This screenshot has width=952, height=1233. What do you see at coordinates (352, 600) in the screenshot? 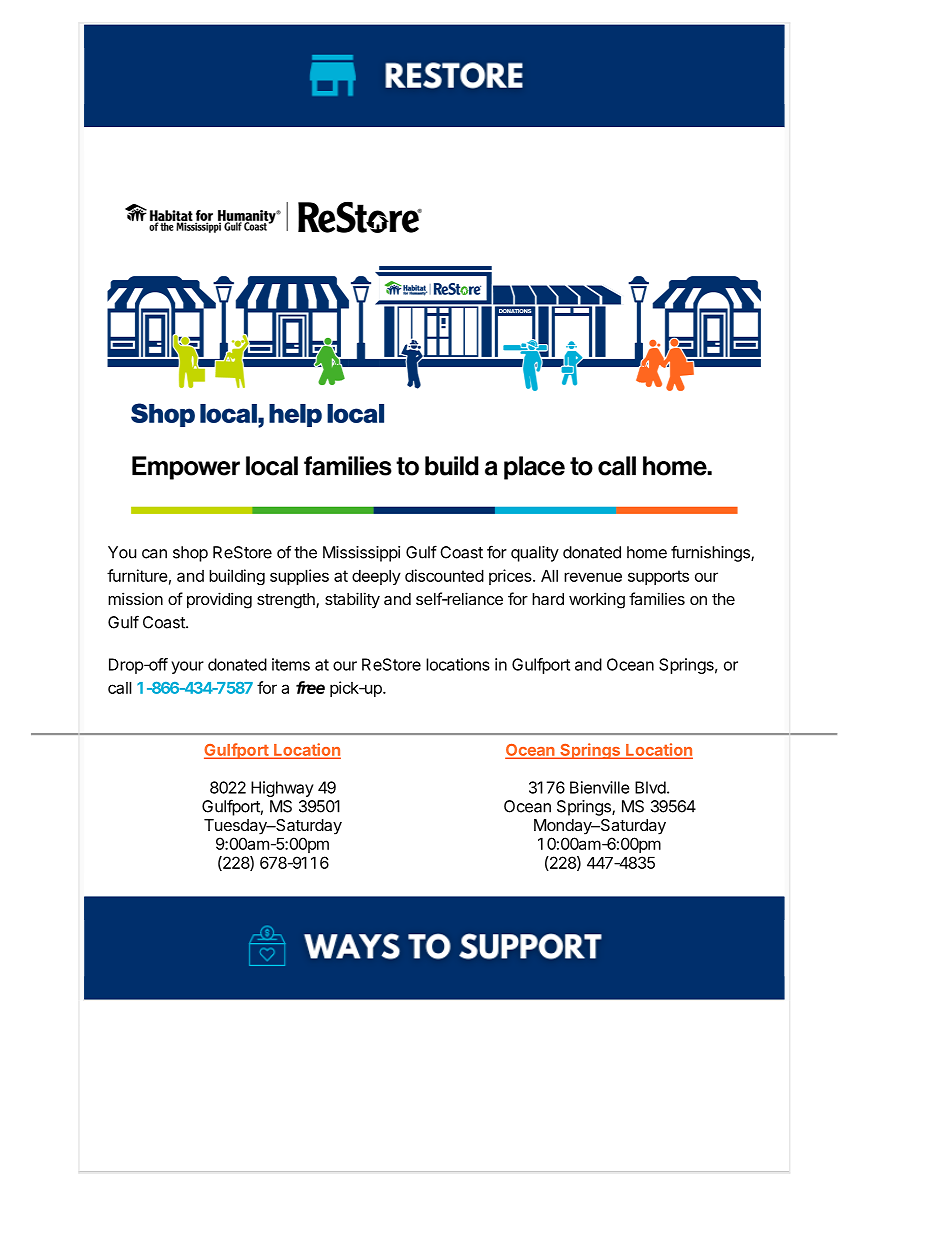
I see `stability` at bounding box center [352, 600].
